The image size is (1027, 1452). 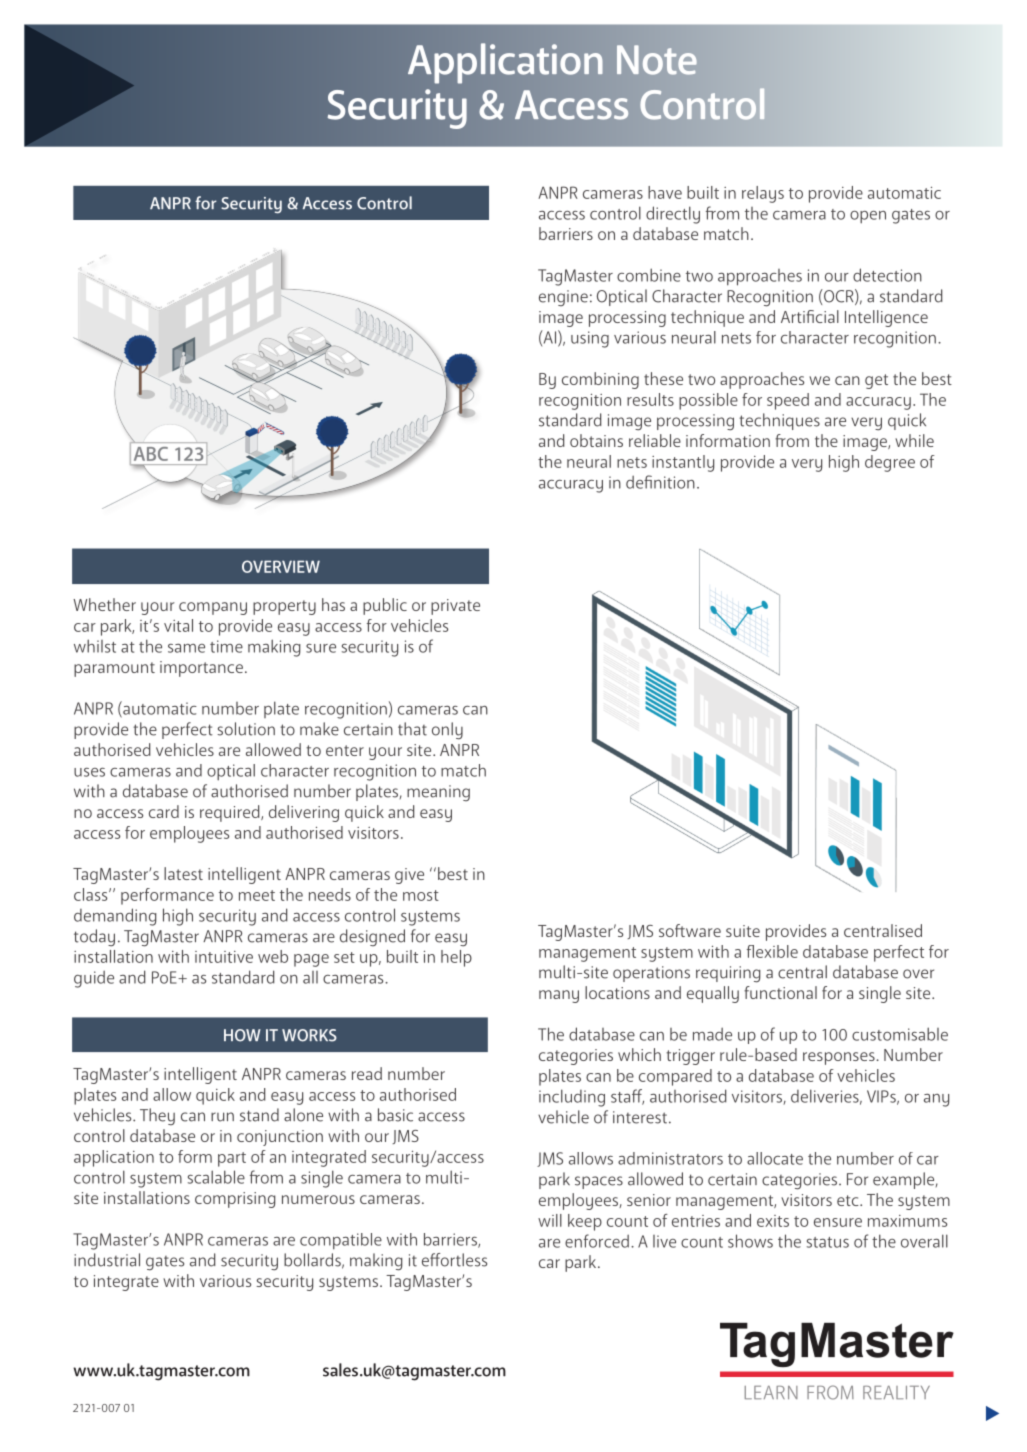 I want to click on suite, so click(x=743, y=931).
